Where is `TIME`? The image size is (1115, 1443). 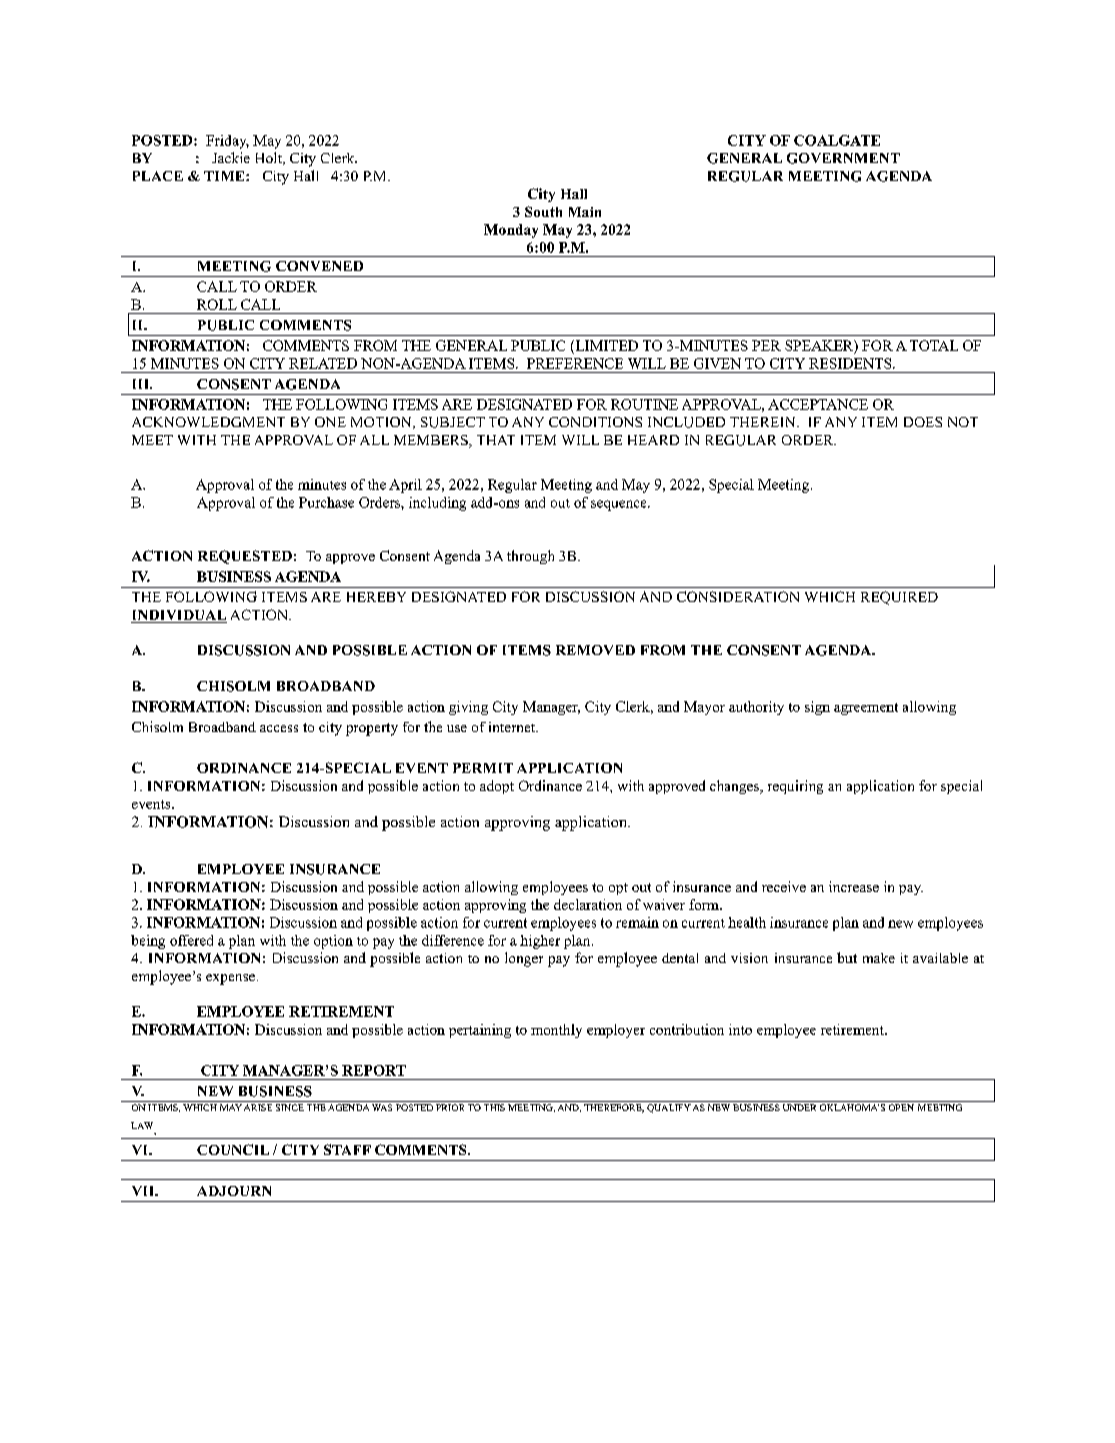 TIME is located at coordinates (225, 176).
